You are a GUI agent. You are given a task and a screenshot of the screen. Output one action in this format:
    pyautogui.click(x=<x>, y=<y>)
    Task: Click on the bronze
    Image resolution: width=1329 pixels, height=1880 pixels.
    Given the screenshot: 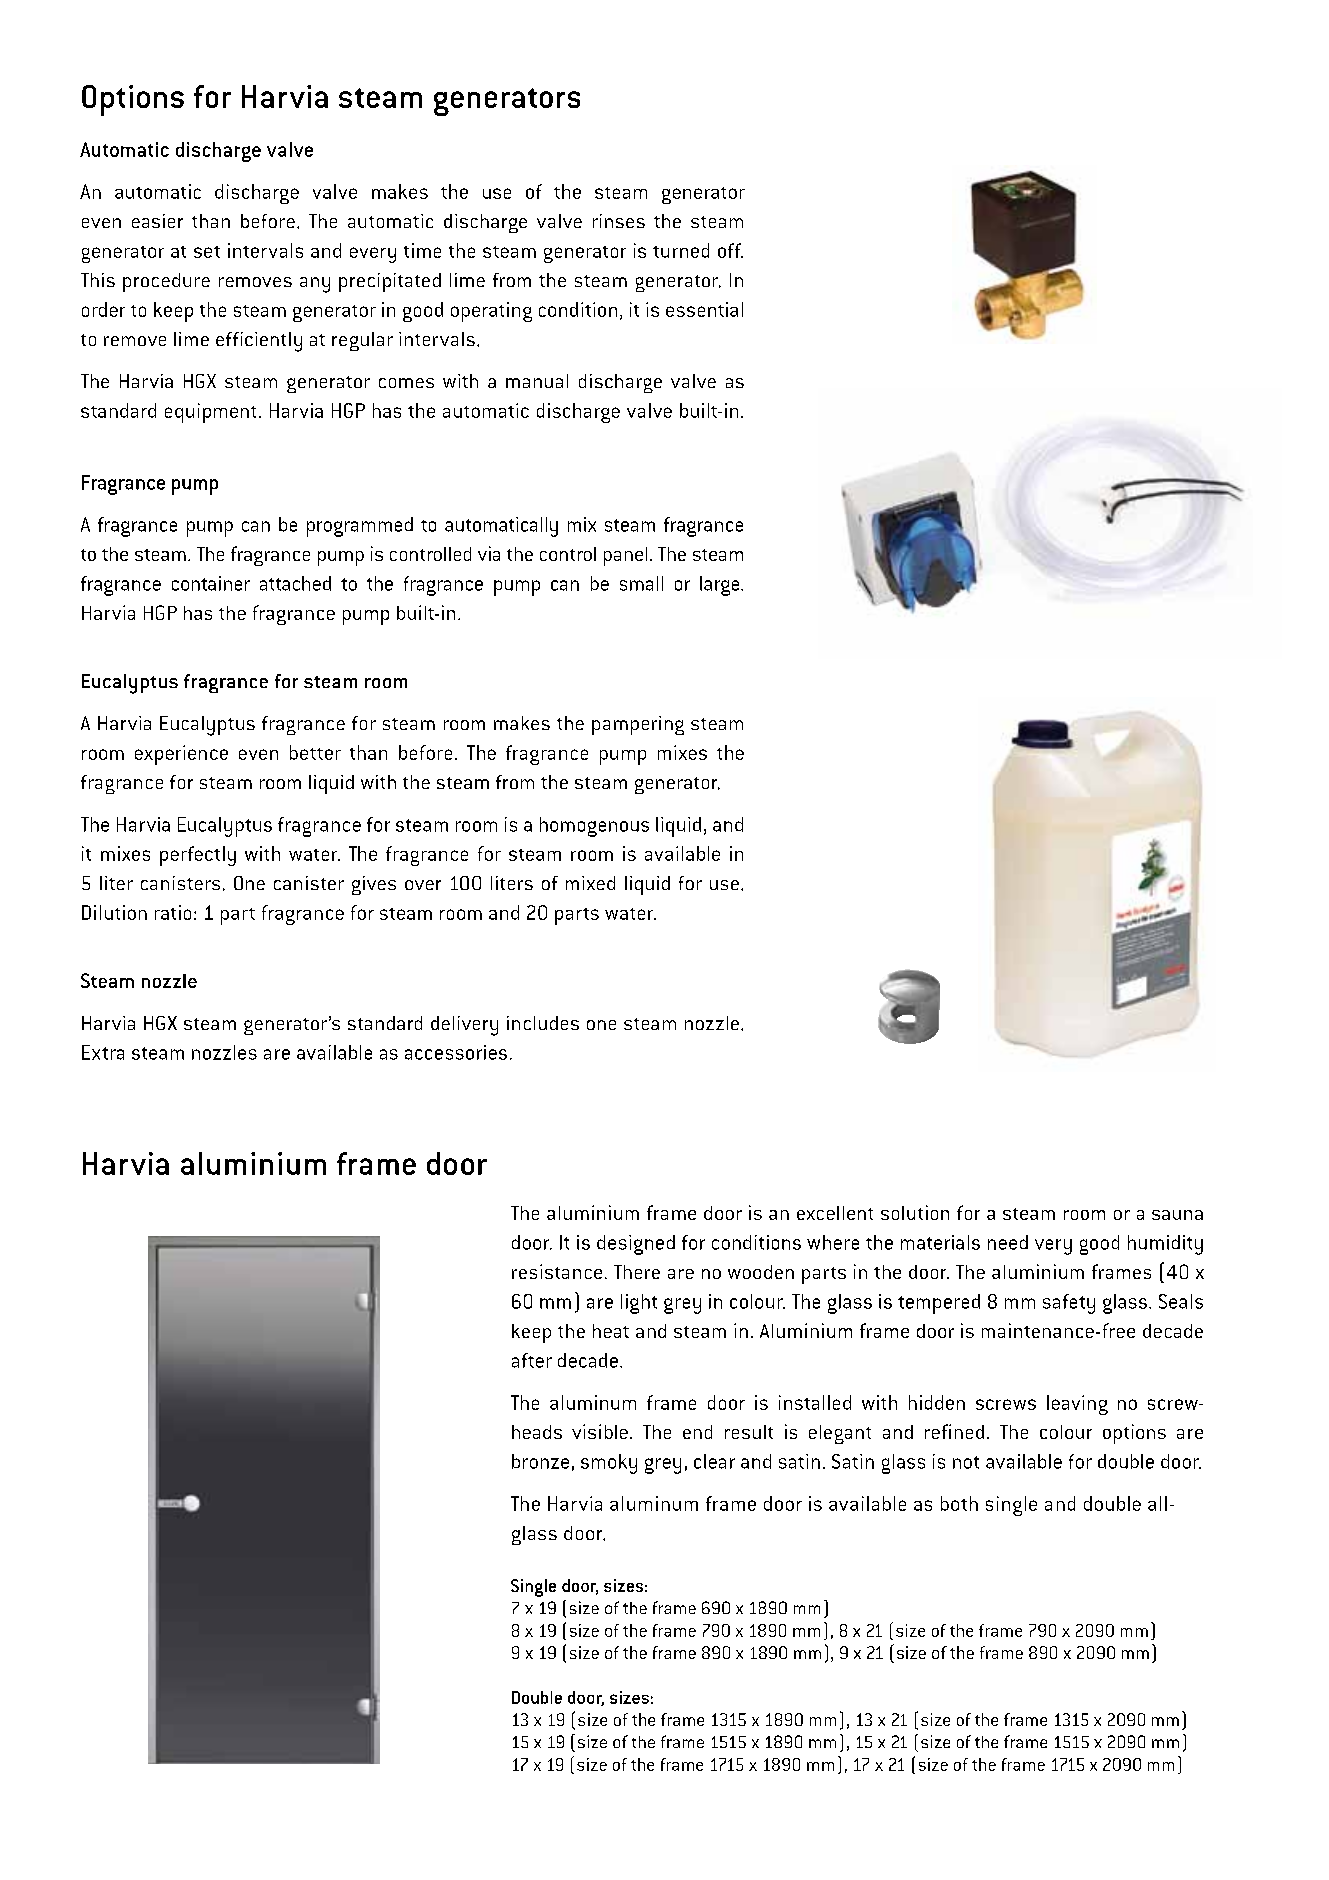 What is the action you would take?
    pyautogui.click(x=540, y=1461)
